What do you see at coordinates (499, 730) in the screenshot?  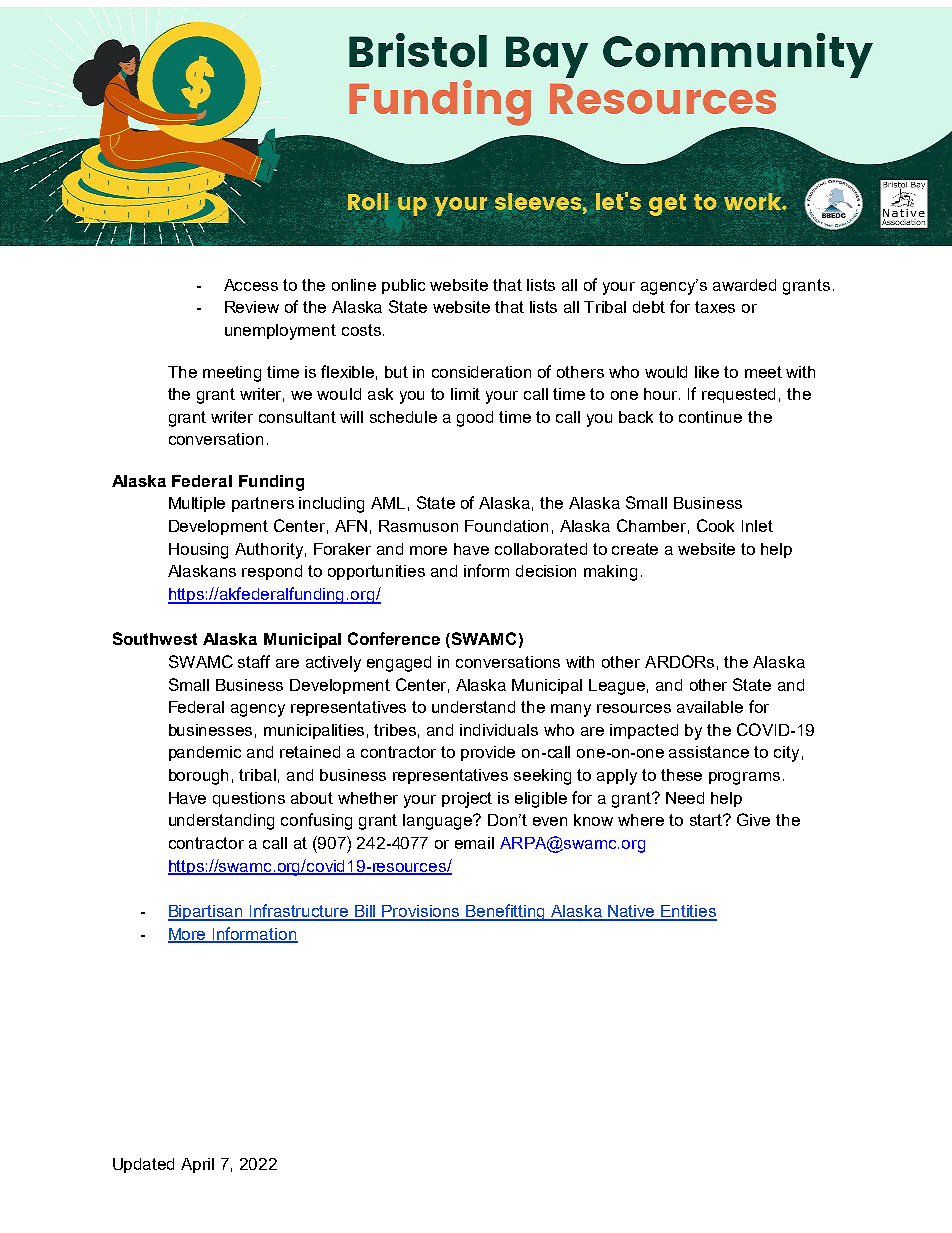 I see `individuals` at bounding box center [499, 730].
